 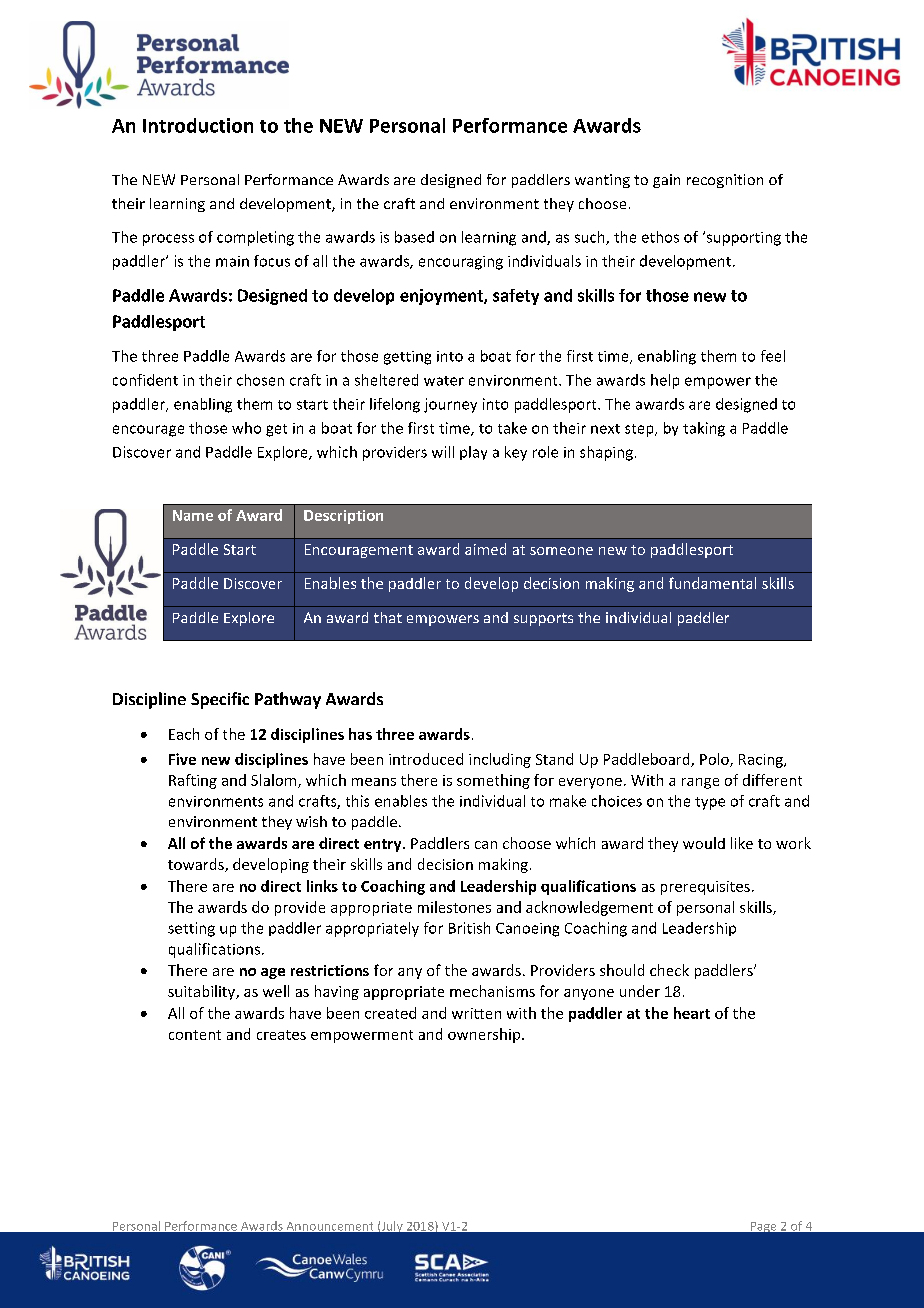 What do you see at coordinates (414, 237) in the page?
I see `based` at bounding box center [414, 237].
